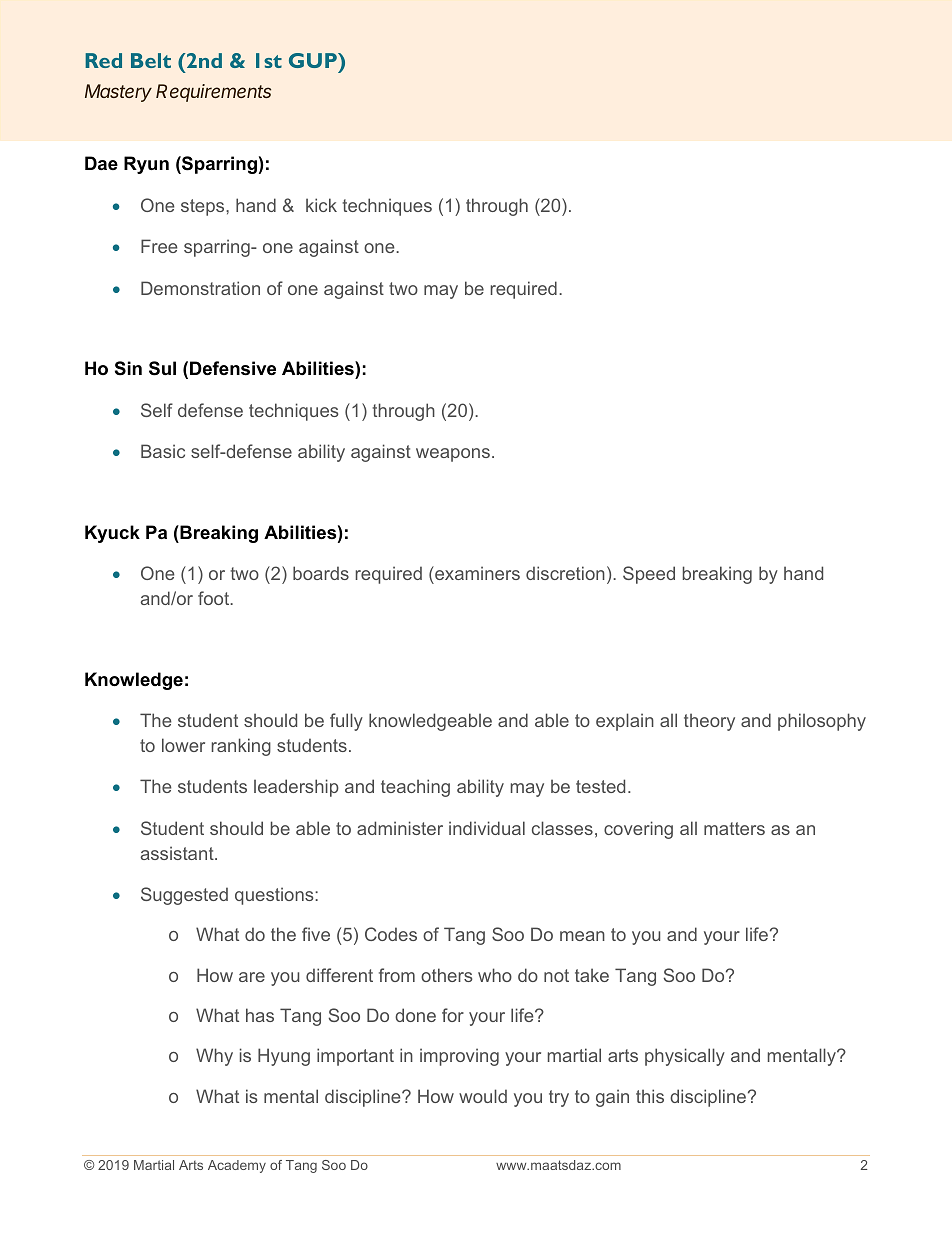  What do you see at coordinates (415, 788) in the image?
I see `teaching` at bounding box center [415, 788].
